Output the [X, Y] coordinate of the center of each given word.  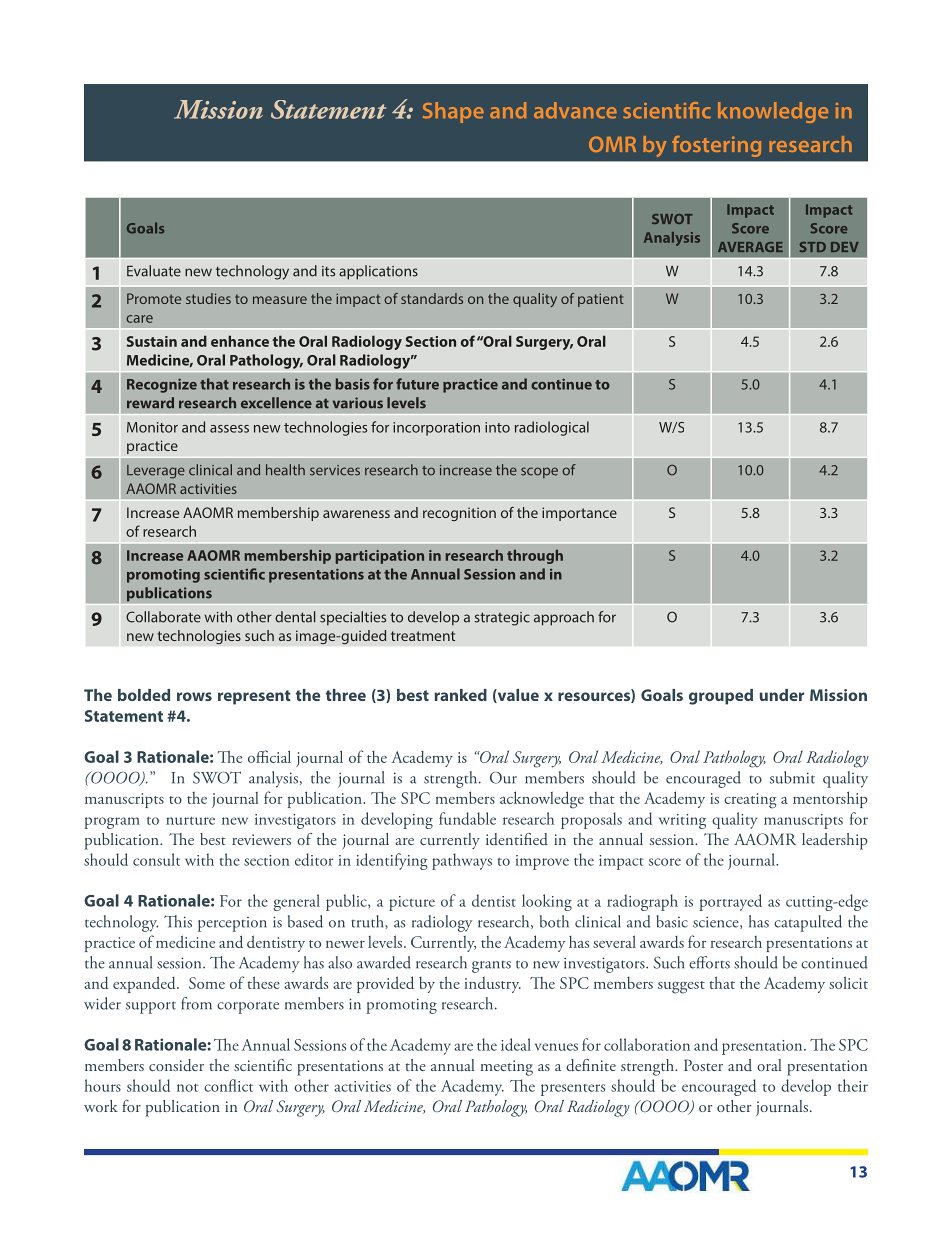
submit [792, 777]
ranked [461, 695]
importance [579, 514]
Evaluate [154, 271]
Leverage [156, 472]
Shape [453, 112]
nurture [190, 821]
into [497, 427]
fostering [716, 146]
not [187, 1088]
